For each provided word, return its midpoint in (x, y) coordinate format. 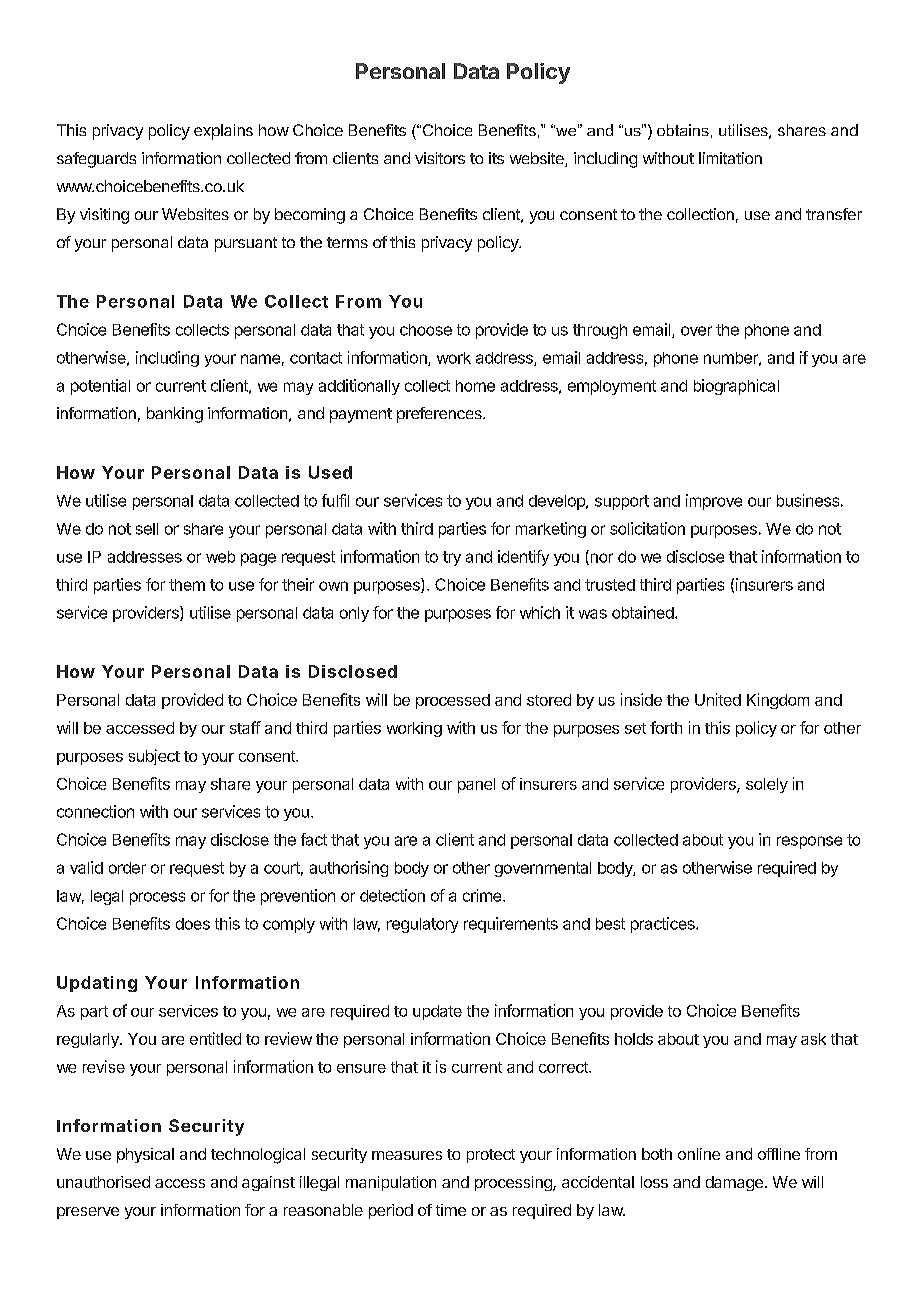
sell (147, 529)
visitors (440, 158)
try (452, 558)
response (809, 842)
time (451, 1210)
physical (145, 1155)
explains (223, 132)
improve (714, 502)
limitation (730, 158)
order (127, 868)
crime (482, 895)
